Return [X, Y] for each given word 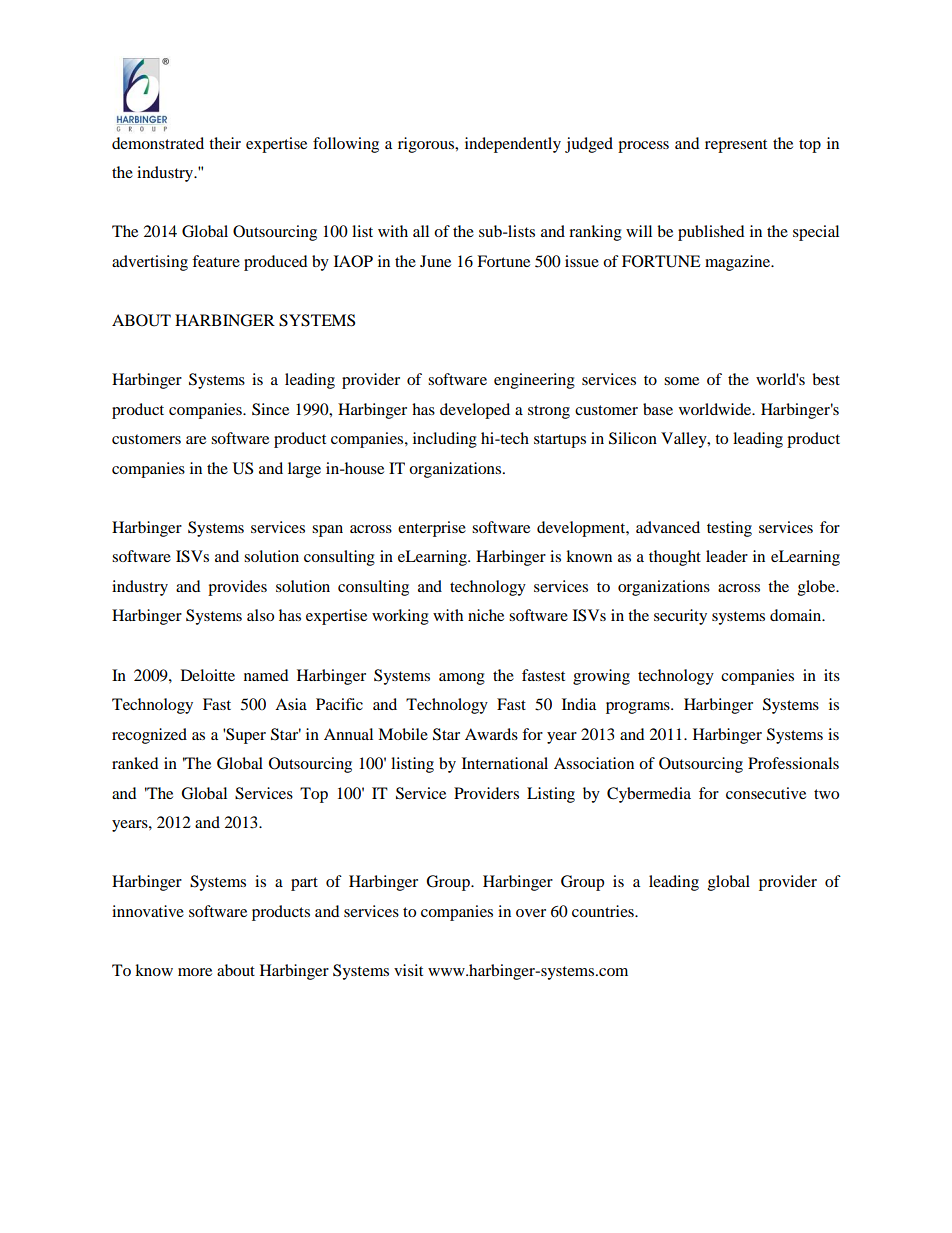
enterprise [432, 529]
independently [513, 145]
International [505, 763]
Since [270, 409]
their [225, 143]
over [531, 913]
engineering [534, 381]
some [681, 381]
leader [727, 556]
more [195, 972]
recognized [149, 736]
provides [237, 588]
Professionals [793, 763]
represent [736, 146]
